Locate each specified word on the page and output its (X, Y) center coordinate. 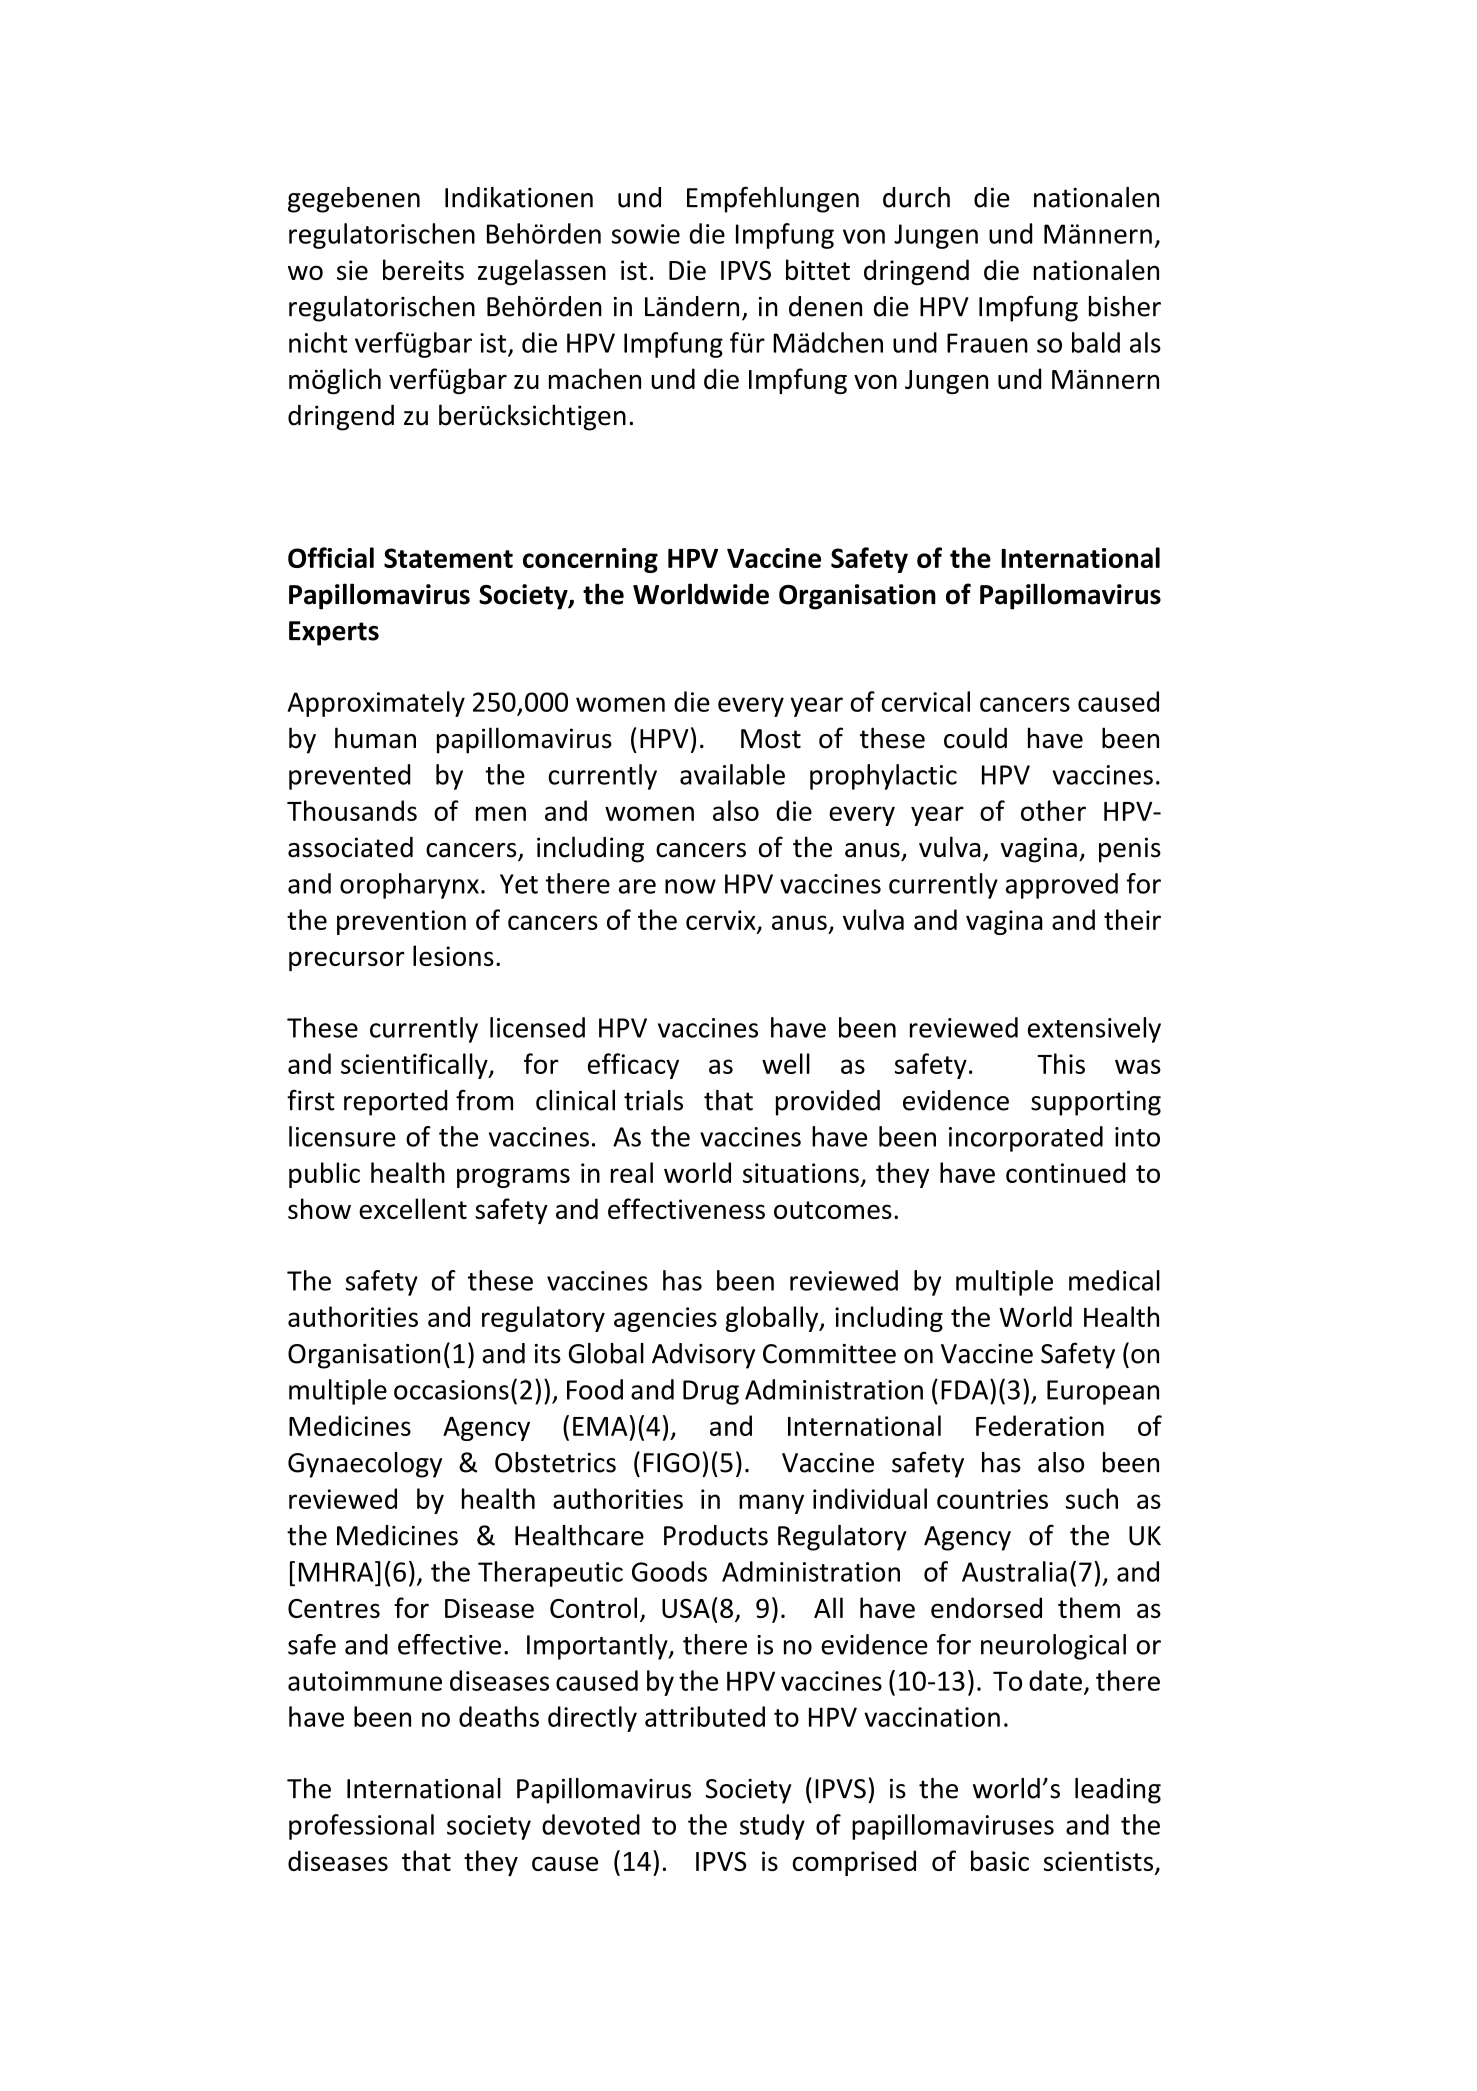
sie (352, 270)
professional (361, 1827)
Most (771, 739)
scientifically (415, 1066)
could (975, 738)
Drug (711, 1392)
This (1061, 1063)
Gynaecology (365, 1465)
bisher (1125, 306)
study (772, 1827)
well (786, 1063)
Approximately (376, 704)
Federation (1040, 1425)
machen (595, 378)
